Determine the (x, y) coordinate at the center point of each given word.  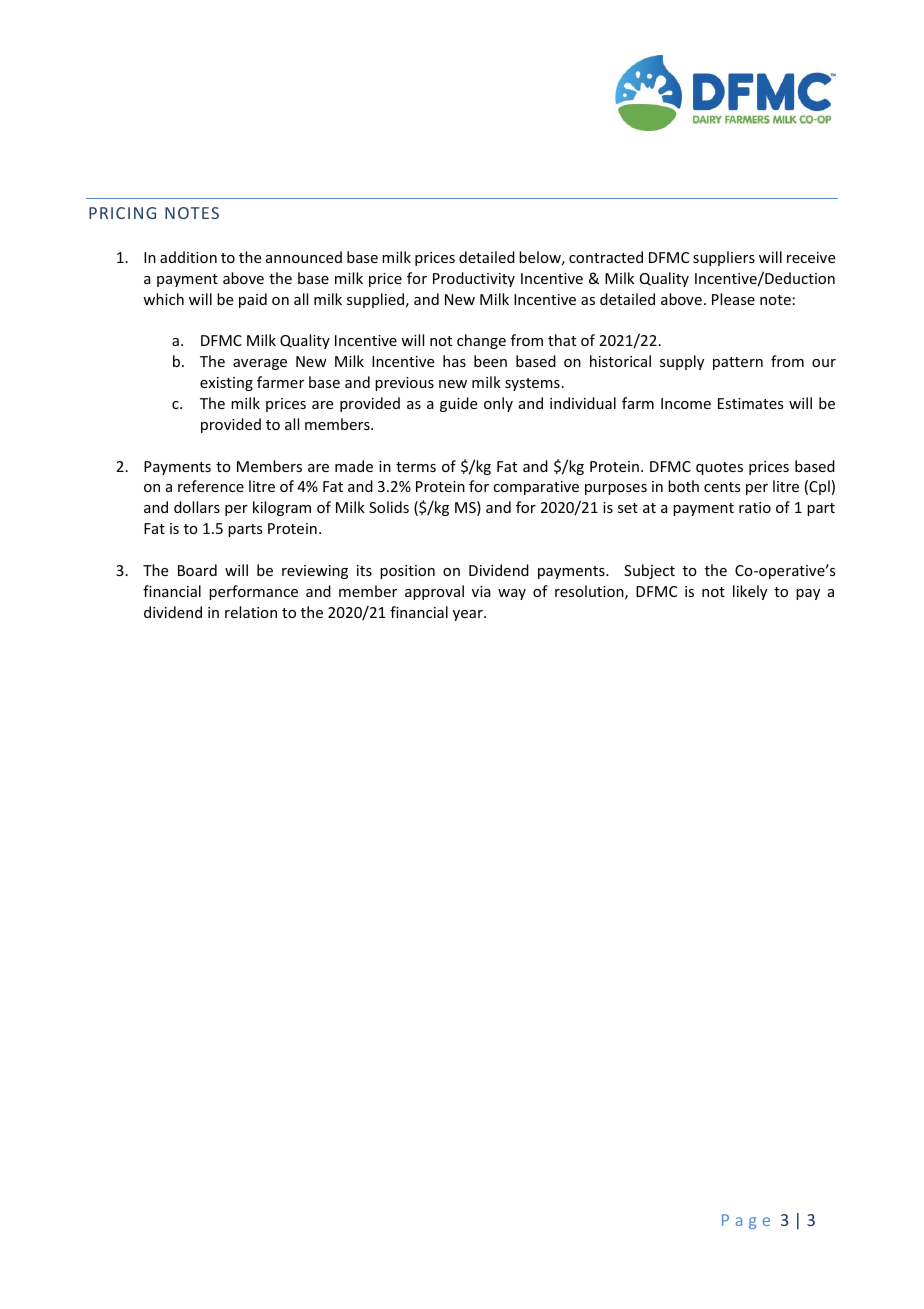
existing (226, 384)
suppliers (724, 258)
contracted (606, 257)
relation (251, 612)
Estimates (750, 403)
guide (458, 404)
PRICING (122, 213)
